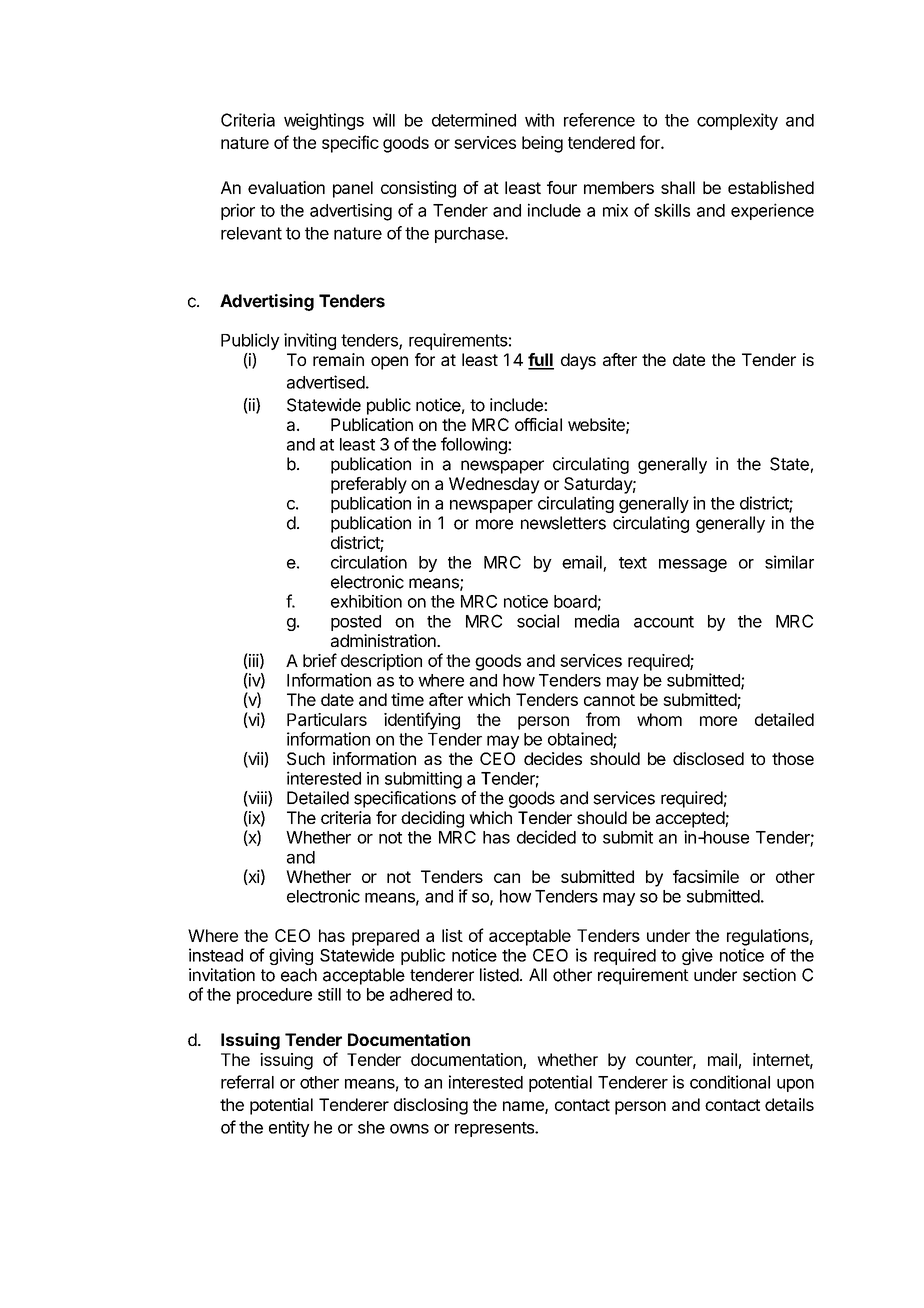 This image has height=1308, width=924. Describe the element at coordinates (291, 956) in the image. I see `giving` at that location.
